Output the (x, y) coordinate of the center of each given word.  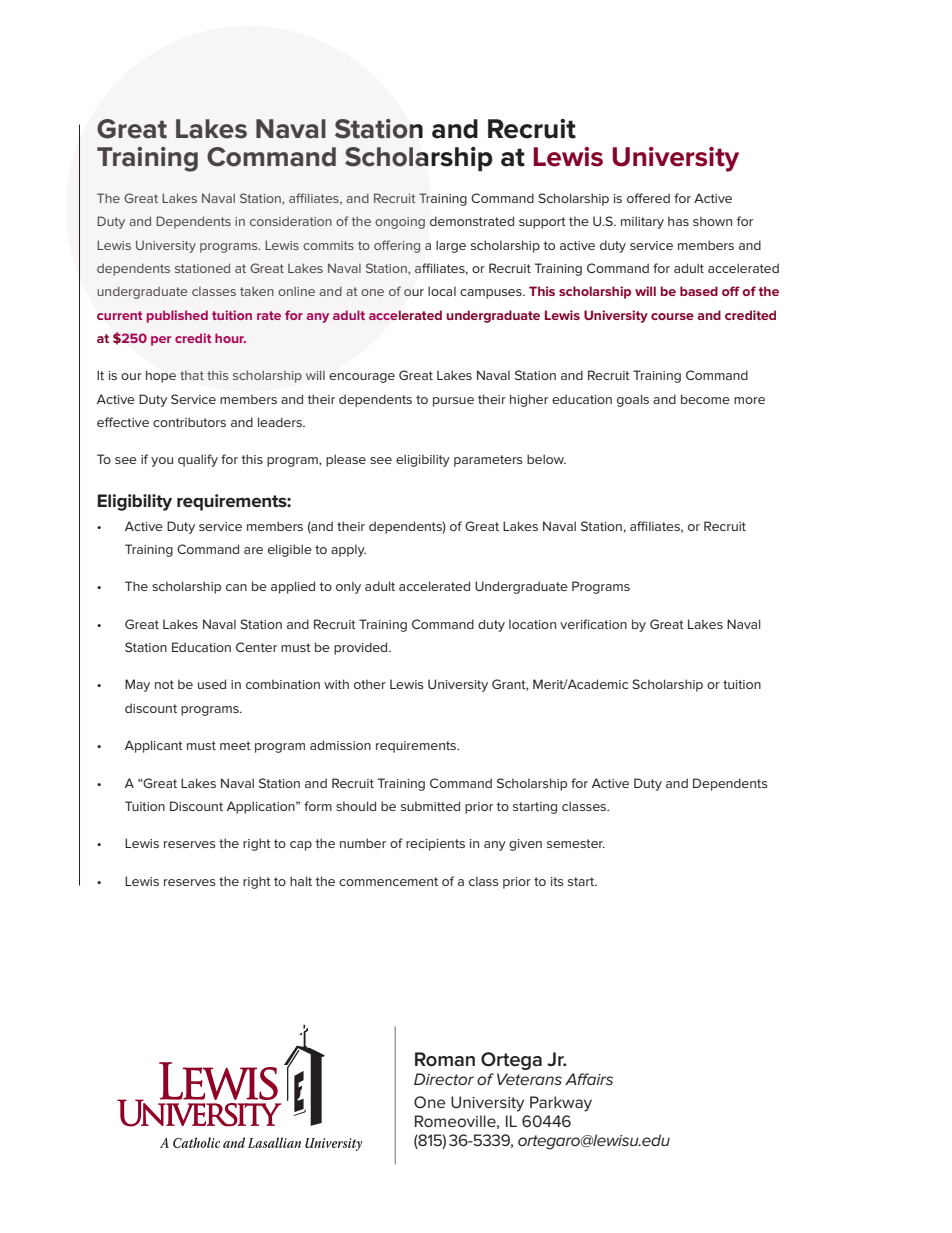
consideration (291, 221)
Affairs (589, 1079)
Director (444, 1079)
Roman (445, 1059)
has (678, 221)
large (451, 246)
